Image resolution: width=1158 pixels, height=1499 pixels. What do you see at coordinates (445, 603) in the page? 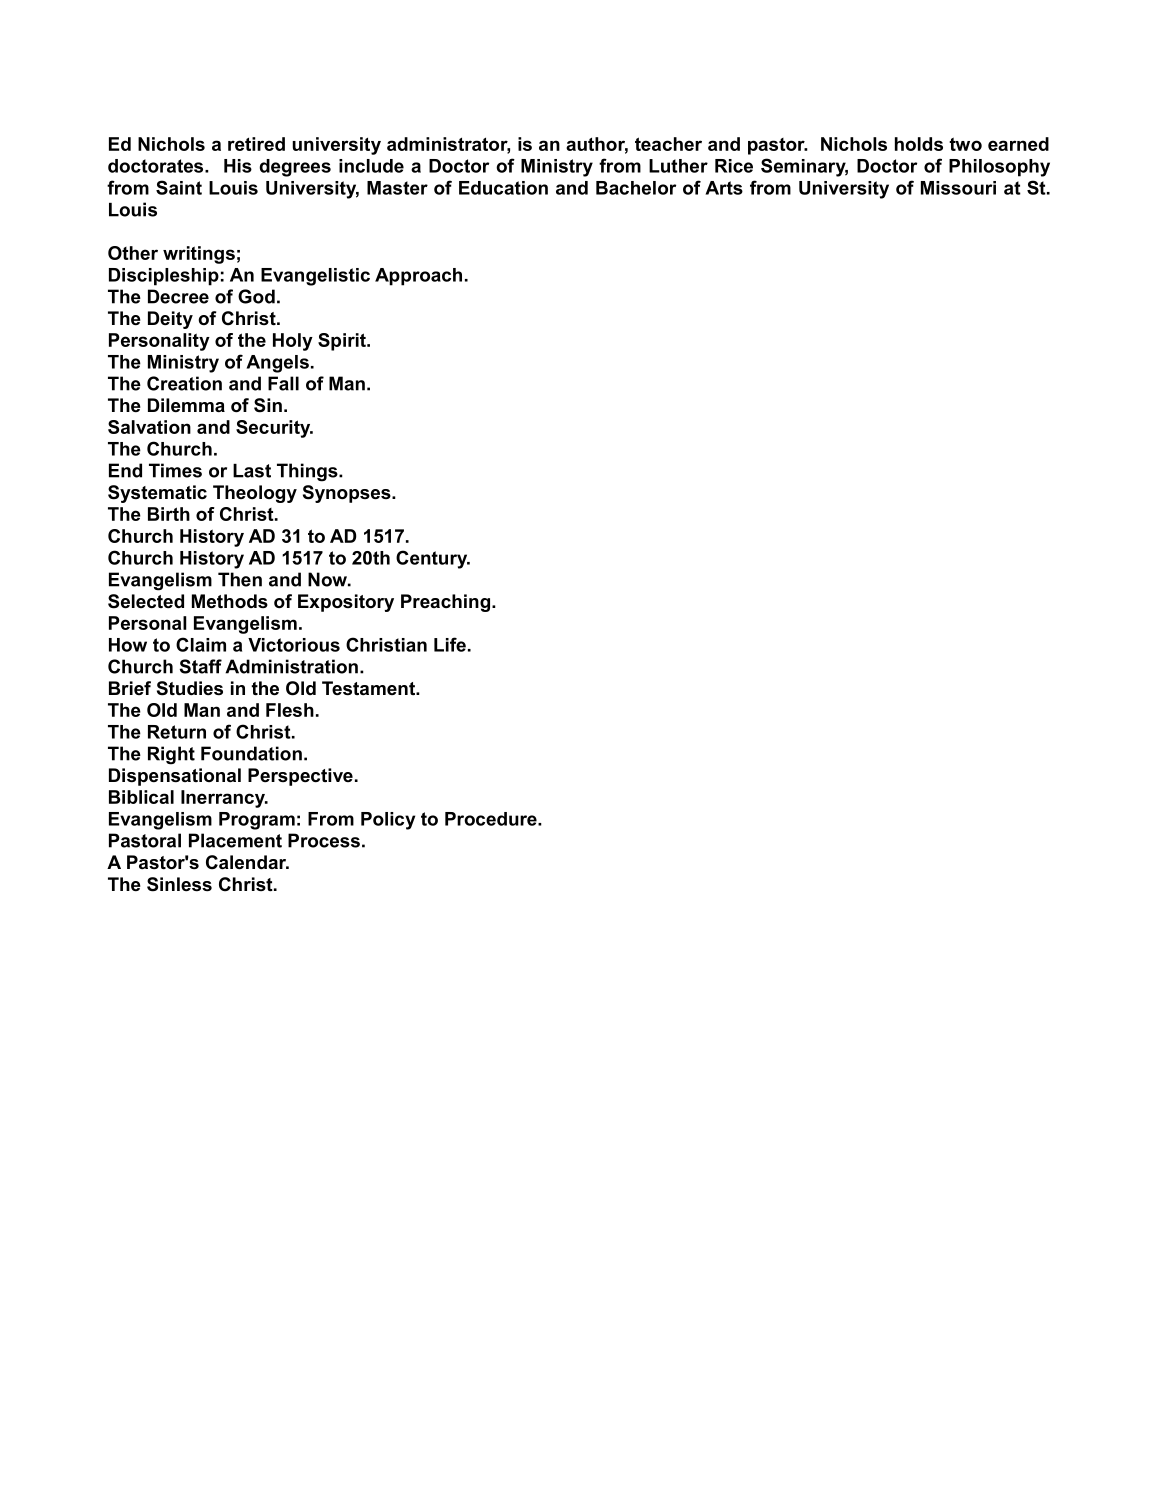
I see `Preaching` at bounding box center [445, 603].
